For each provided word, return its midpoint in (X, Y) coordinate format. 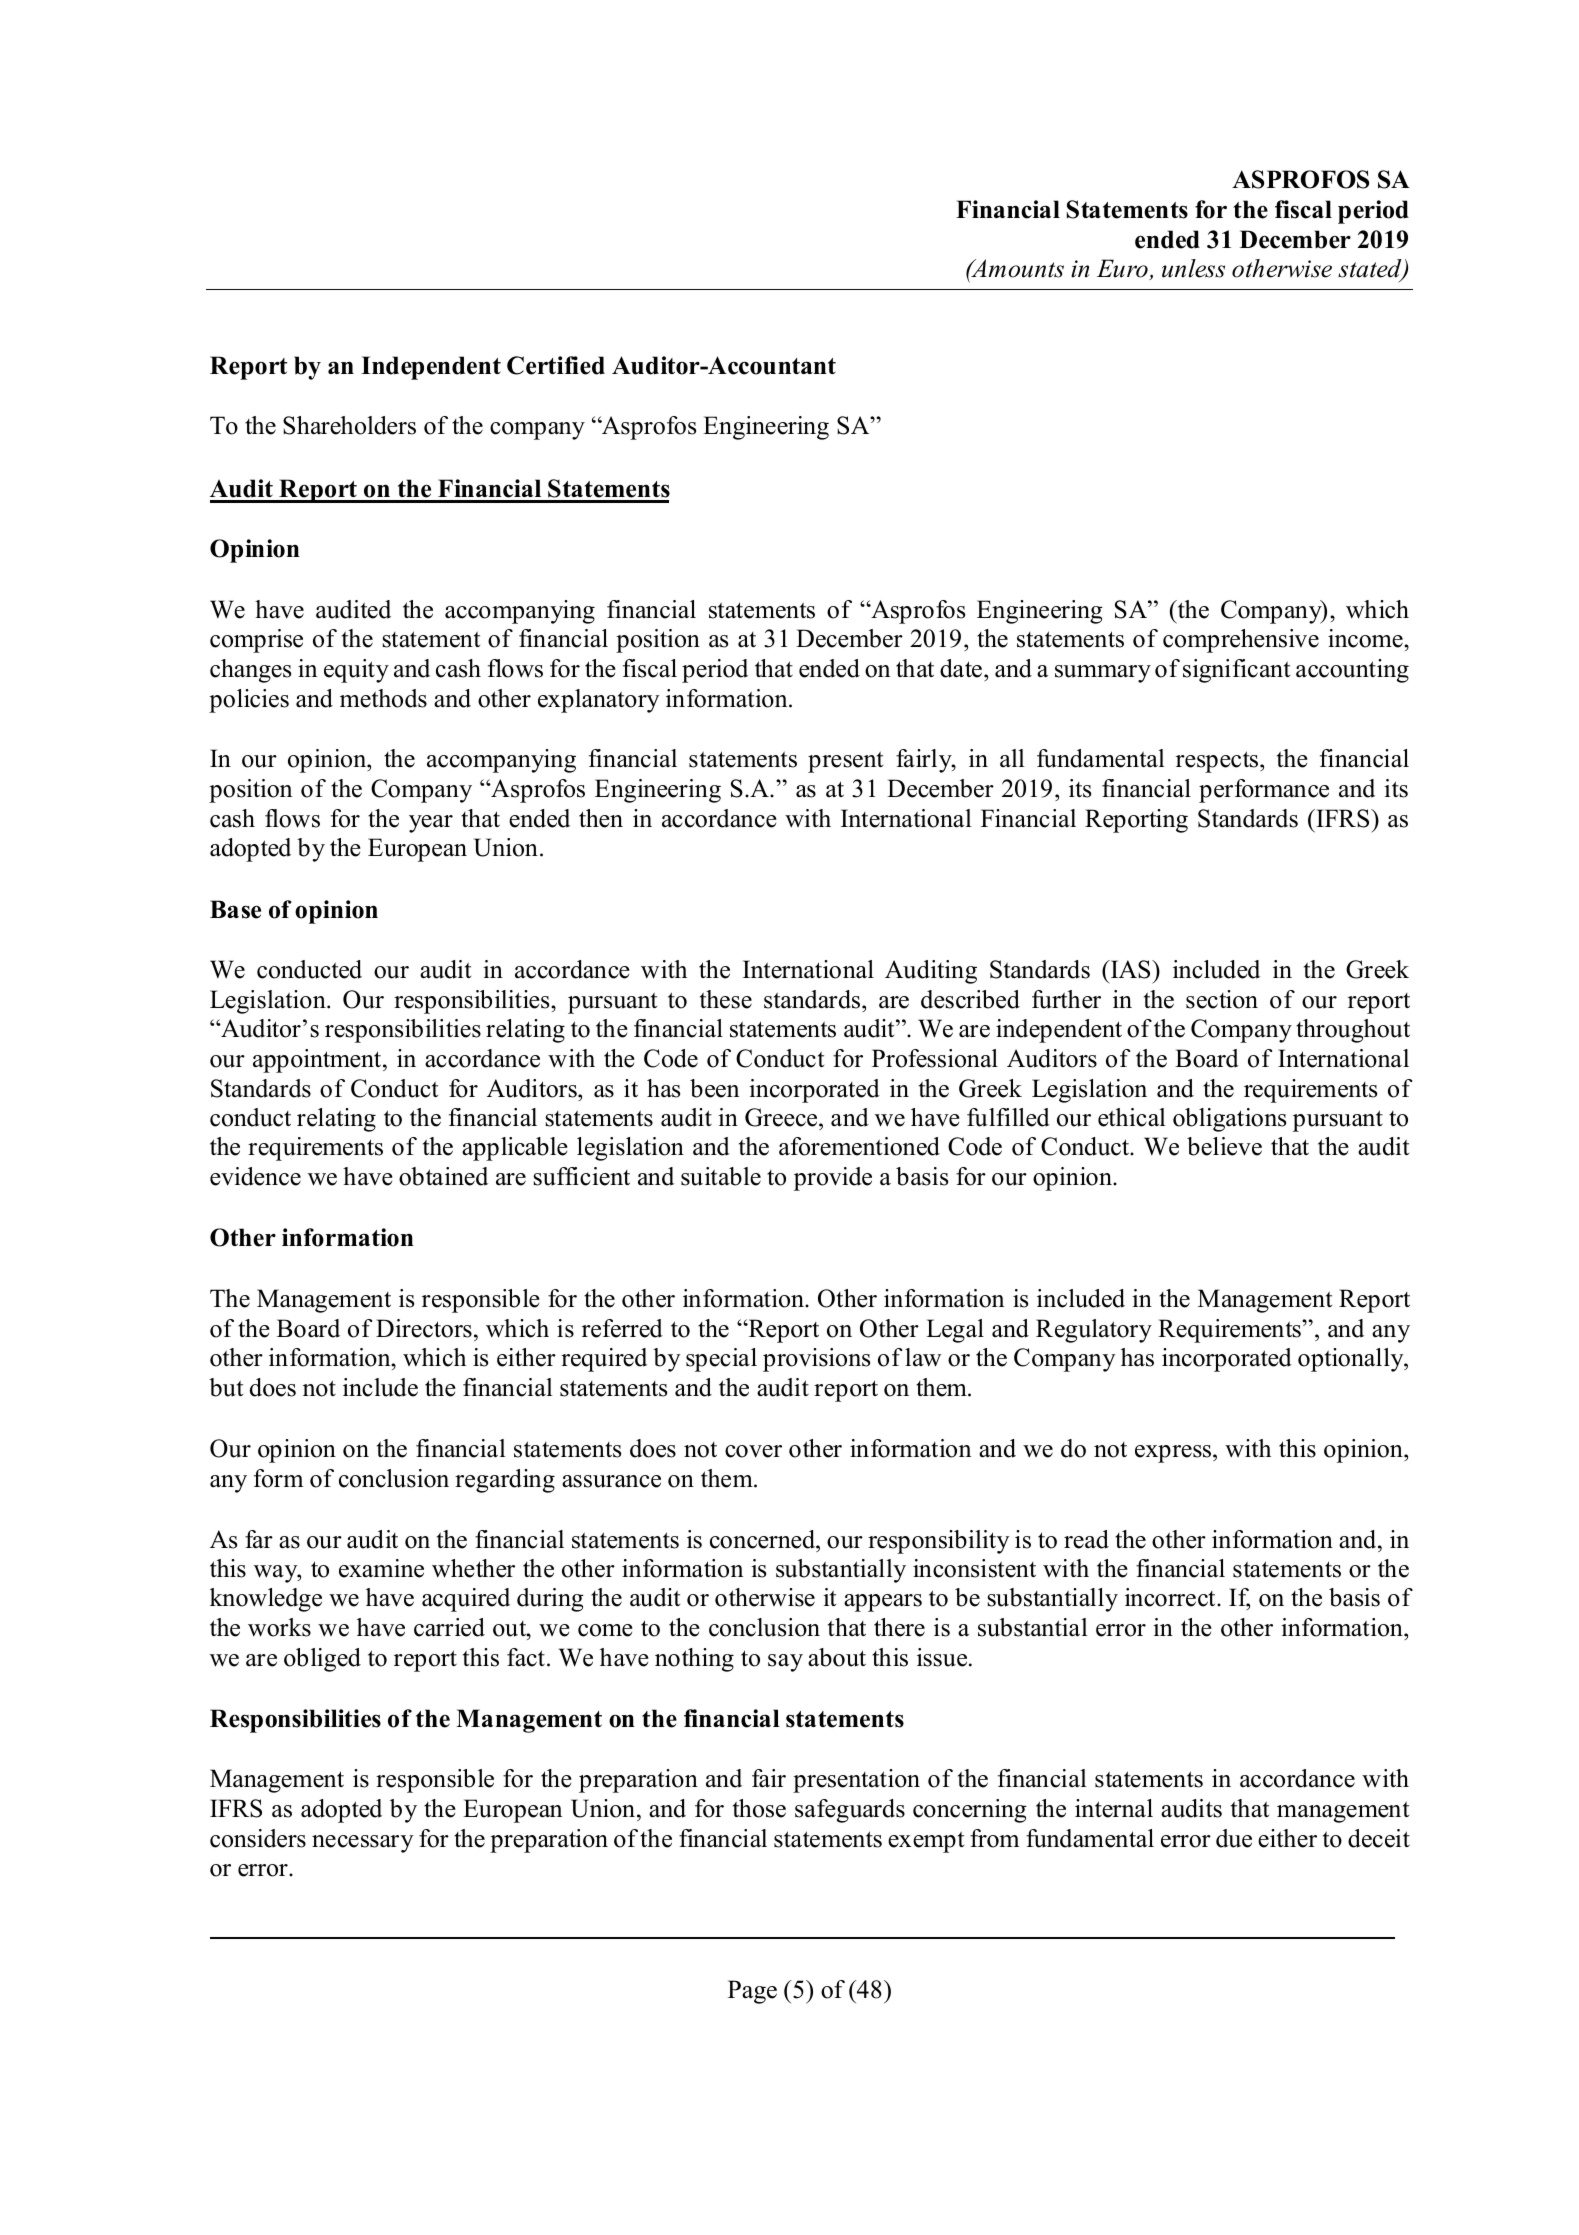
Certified (556, 365)
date (961, 668)
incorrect (1171, 1597)
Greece (782, 1117)
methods (383, 698)
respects (1218, 762)
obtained (443, 1176)
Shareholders (349, 425)
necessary (362, 1844)
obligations (1229, 1120)
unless (1193, 268)
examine (381, 1568)
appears (883, 1603)
